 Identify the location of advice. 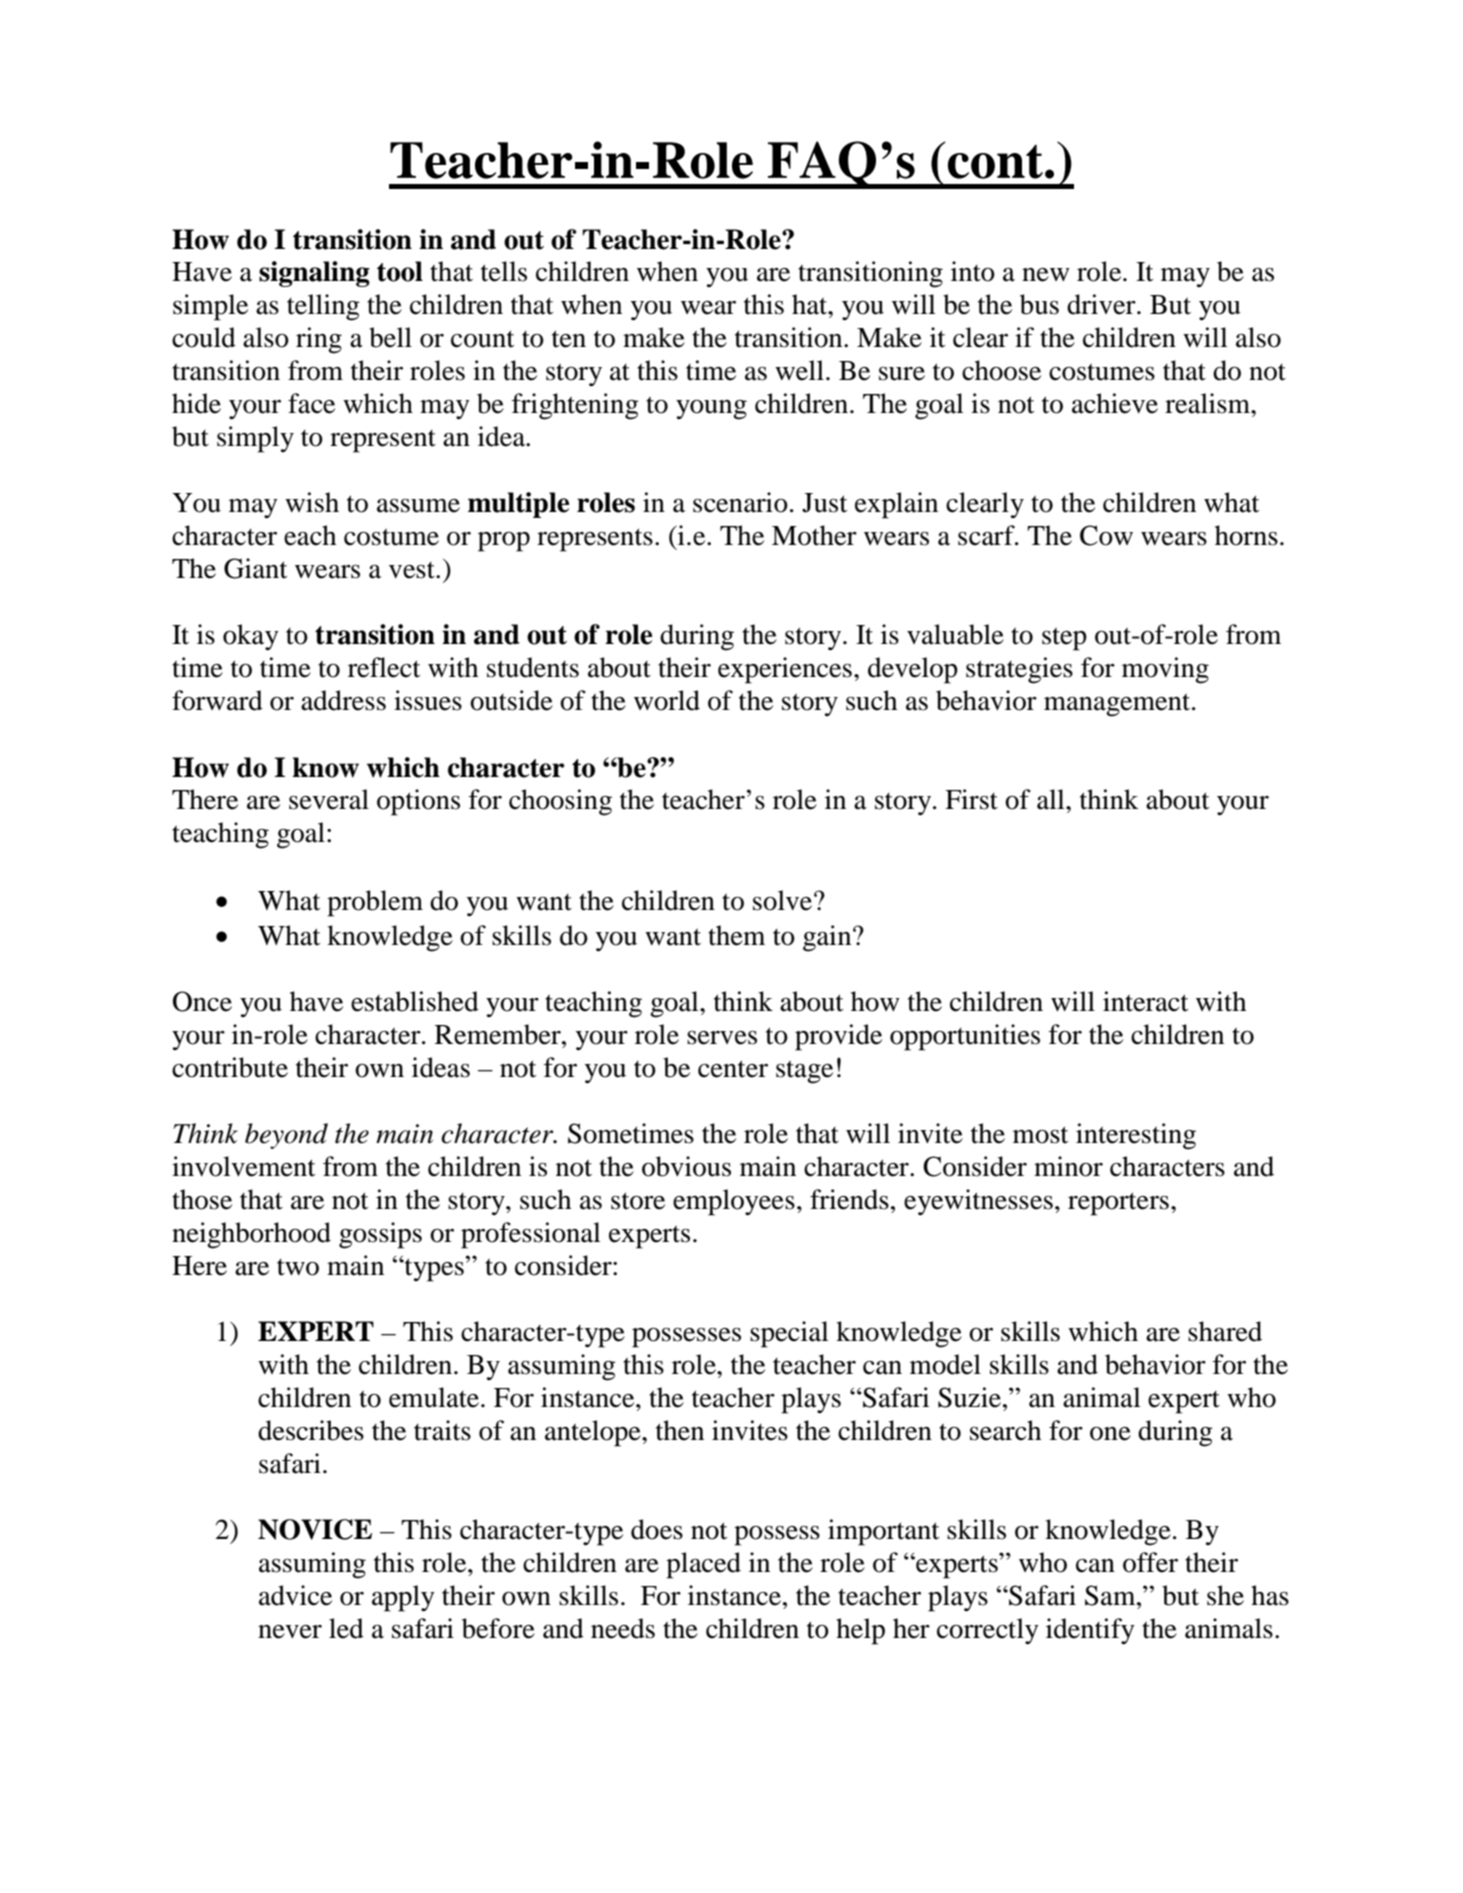
(295, 1595).
